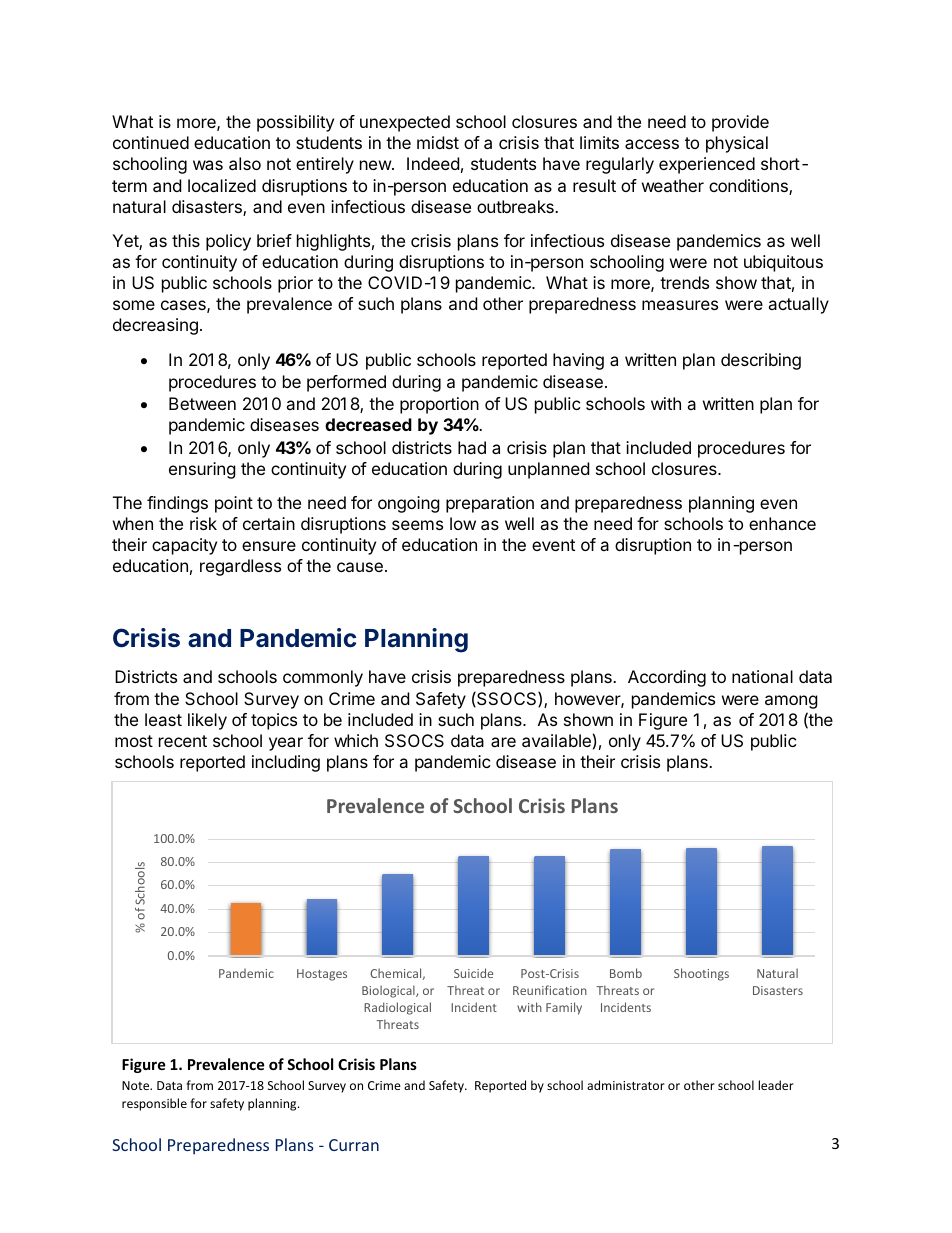 This screenshot has height=1233, width=952. What do you see at coordinates (556, 740) in the screenshot?
I see `available` at bounding box center [556, 740].
